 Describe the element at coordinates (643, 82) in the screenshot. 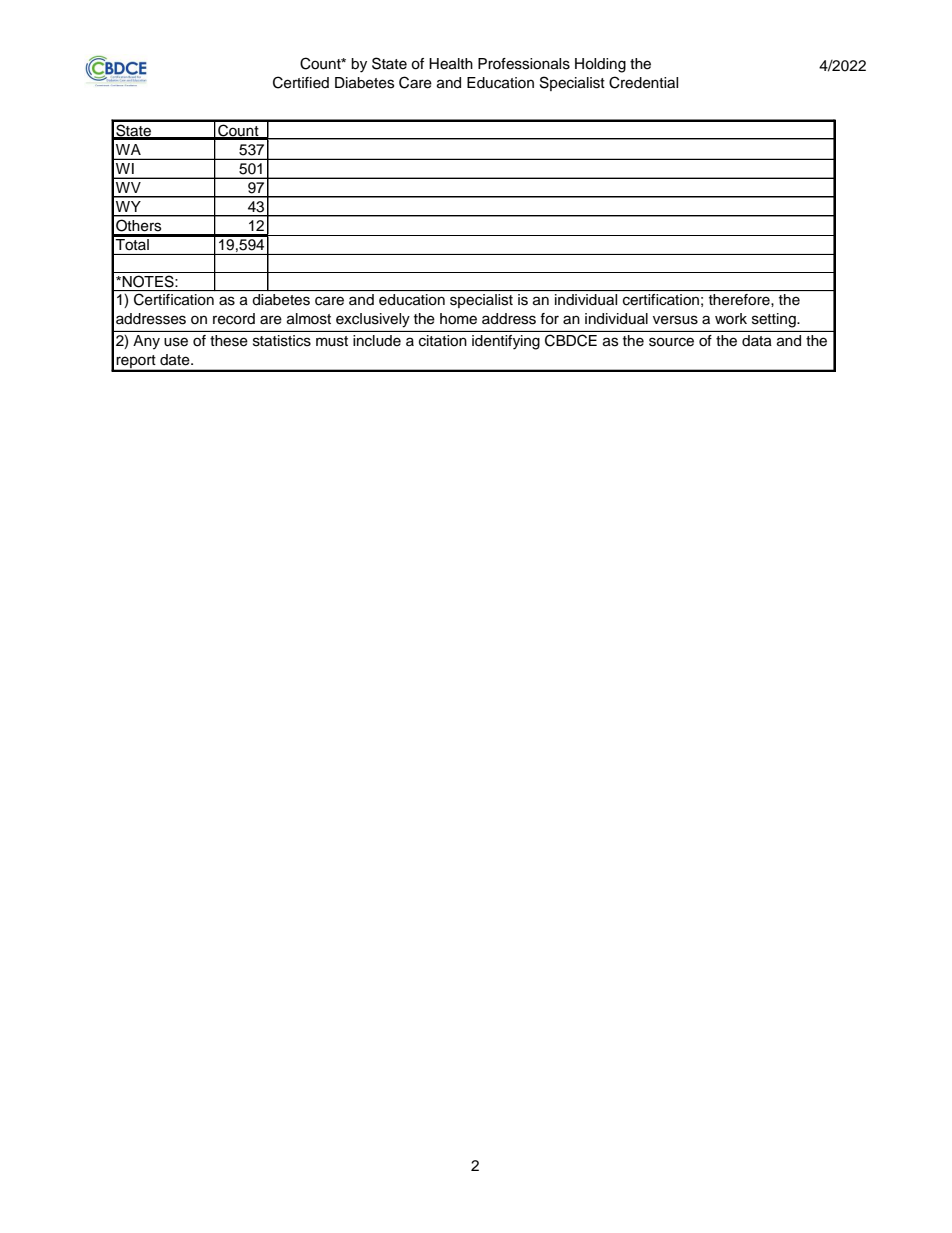

I see `Credential` at that location.
